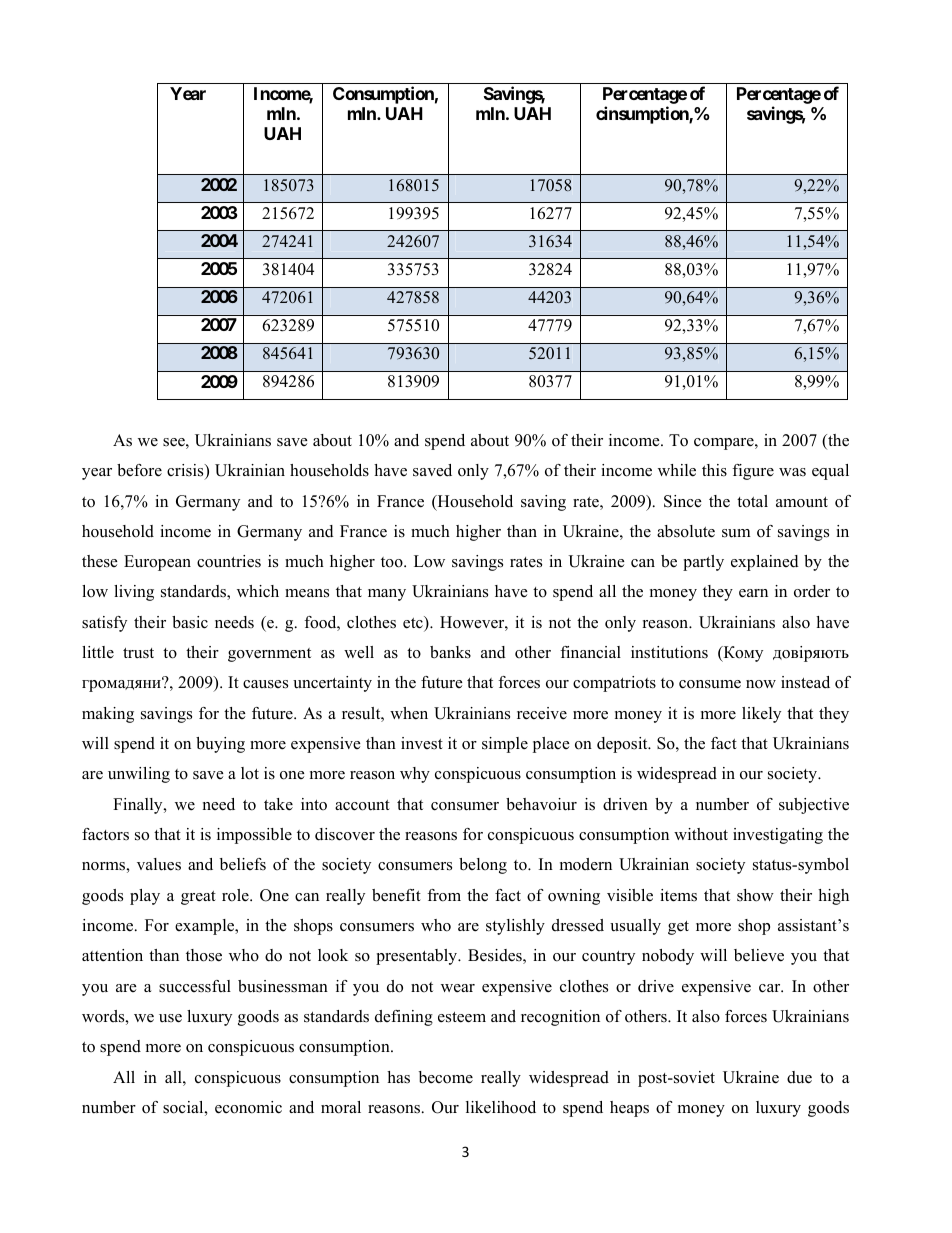  I want to click on total, so click(752, 501).
